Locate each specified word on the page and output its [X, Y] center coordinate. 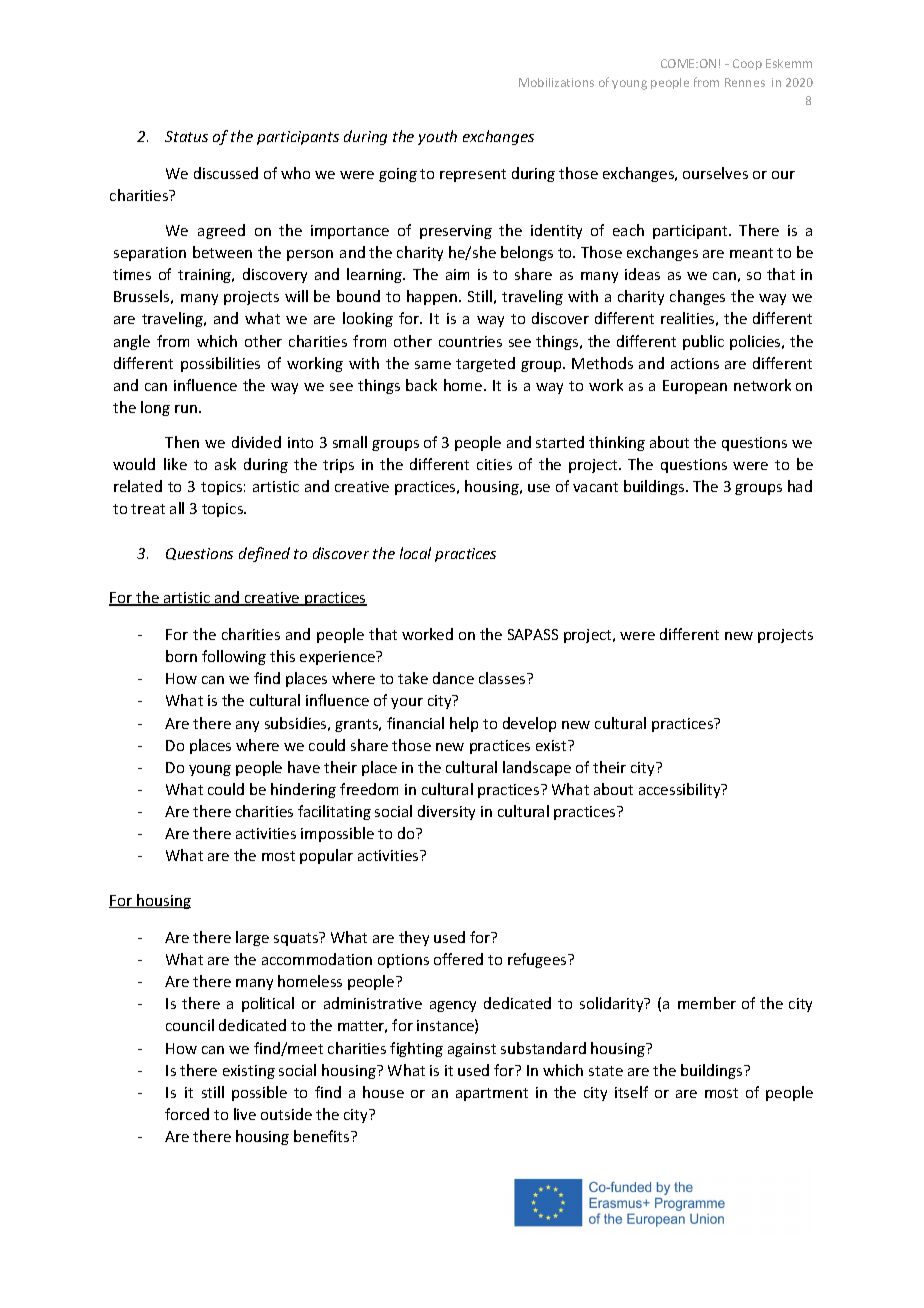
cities [494, 464]
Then [182, 442]
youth [437, 137]
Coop [747, 64]
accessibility [681, 790]
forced [187, 1114]
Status [186, 136]
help [464, 724]
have [304, 767]
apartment [492, 1094]
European [695, 387]
